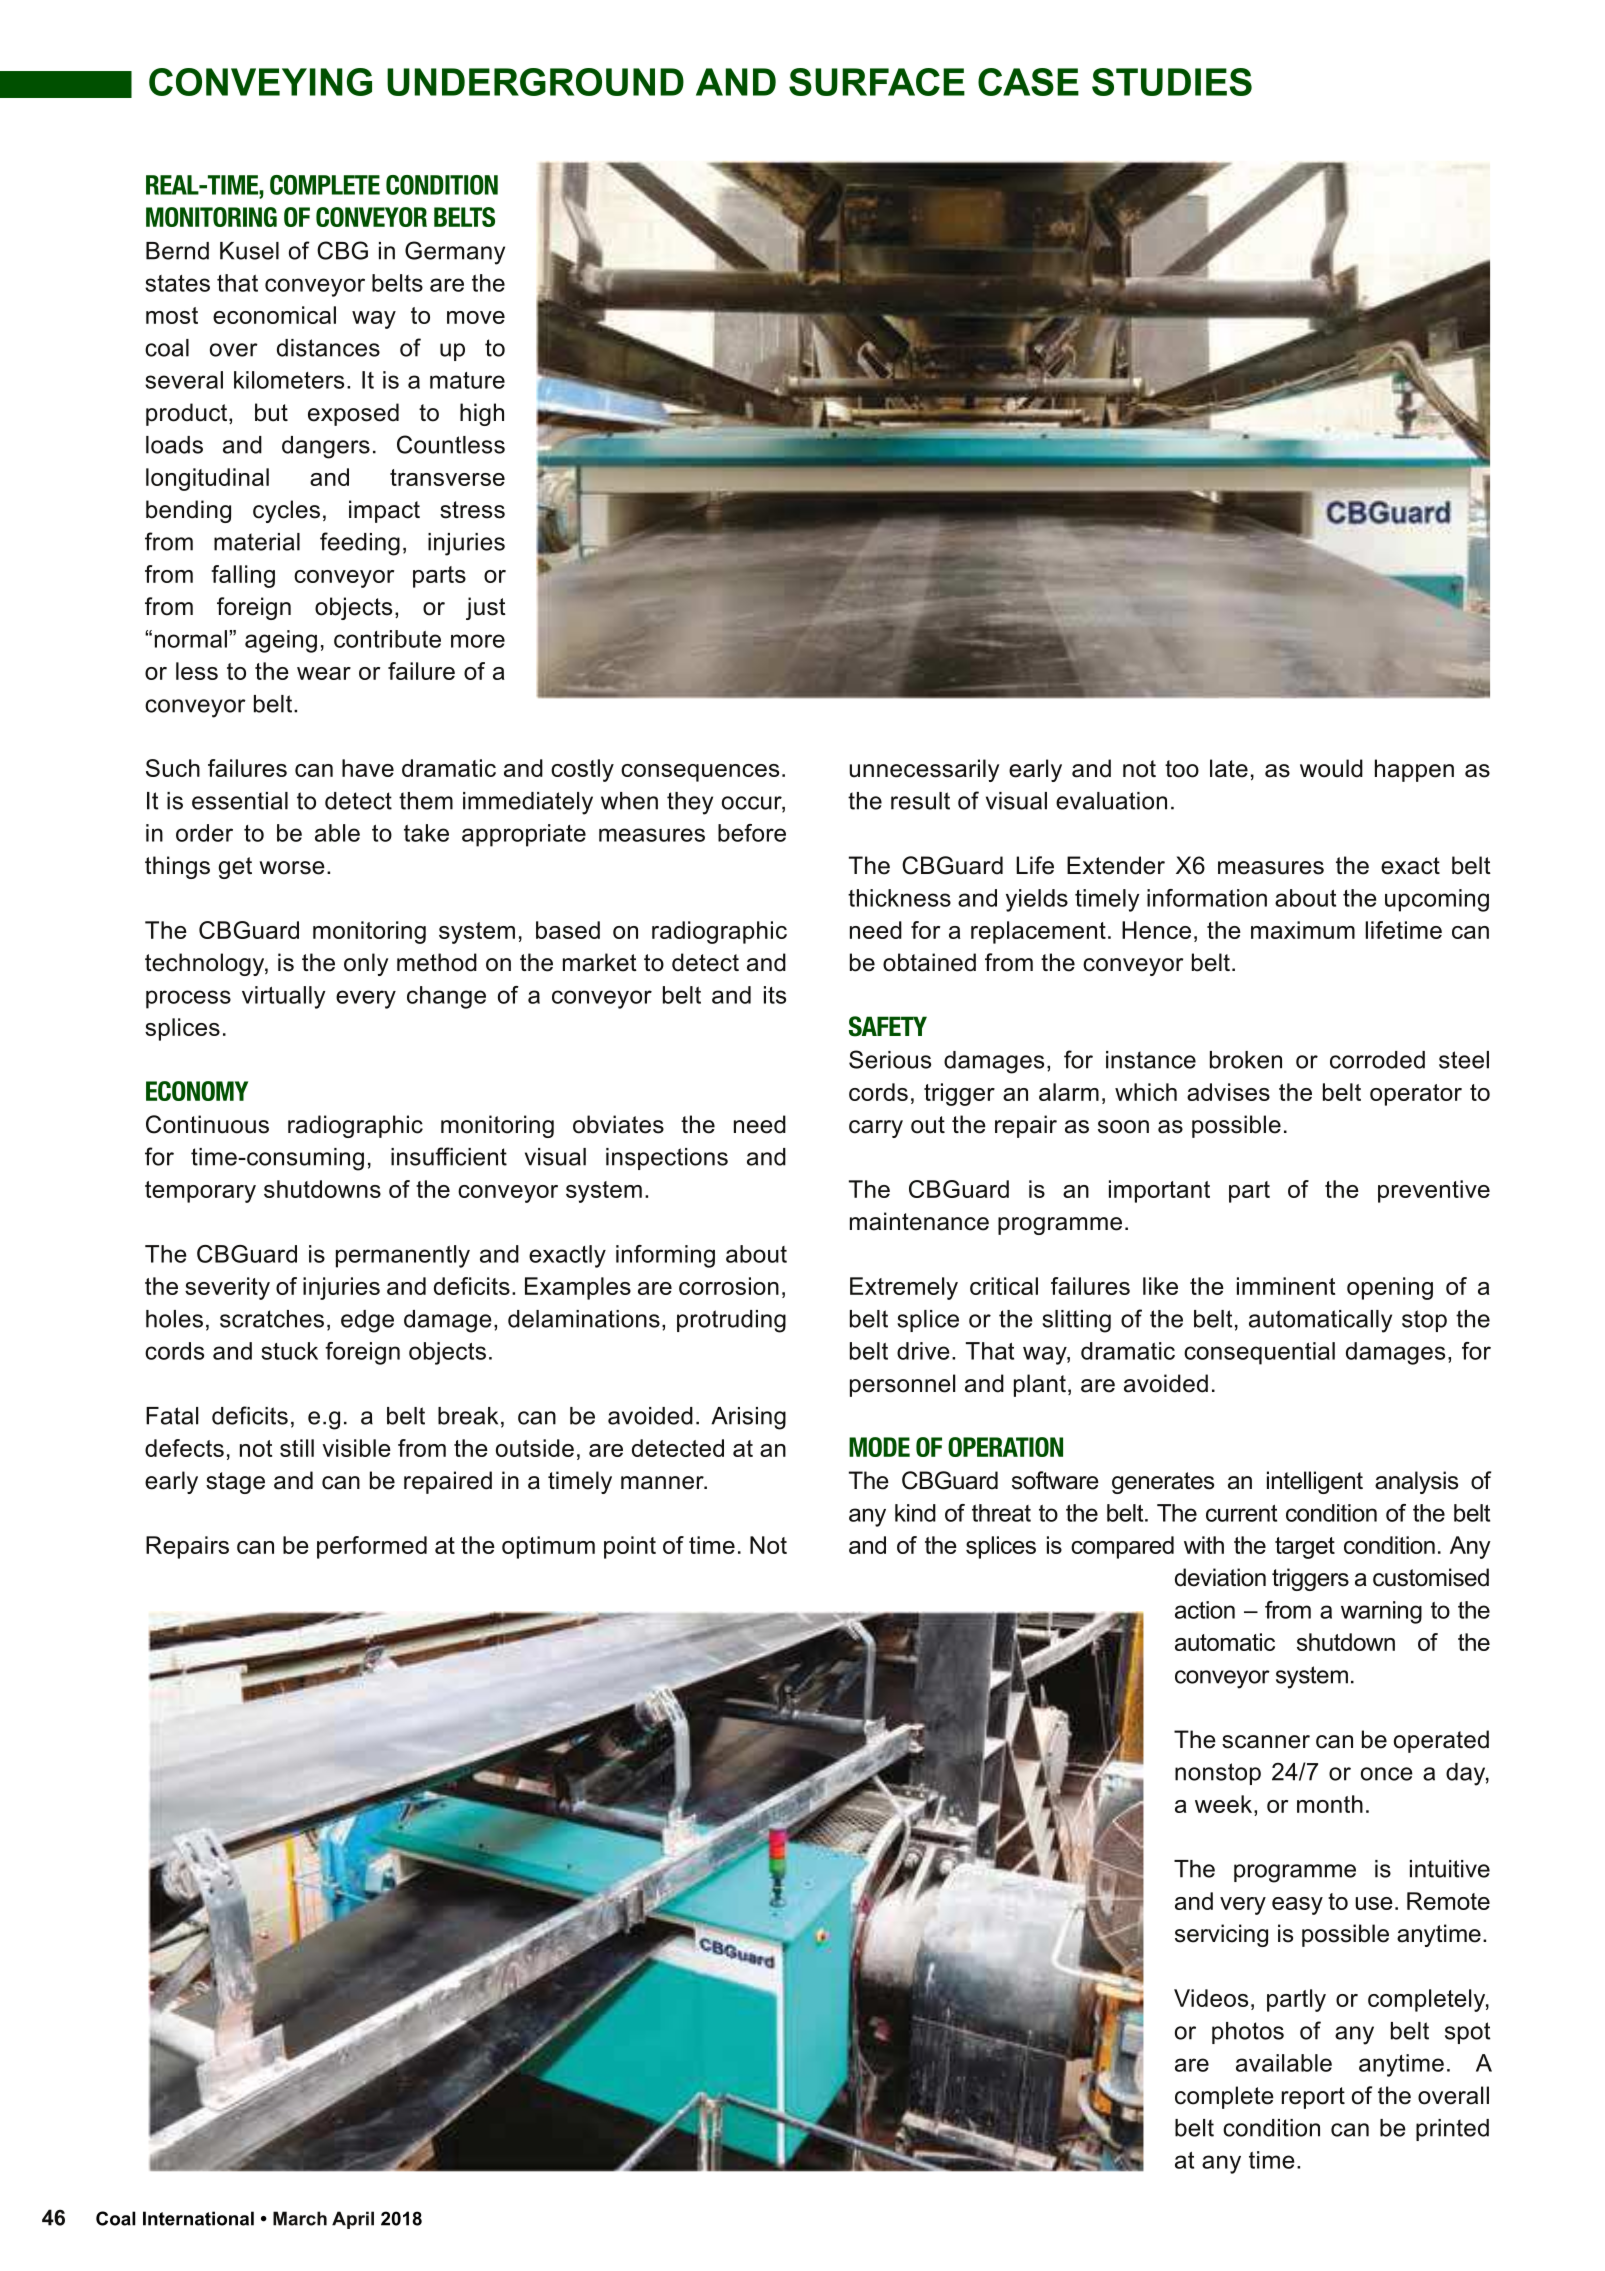  What do you see at coordinates (1172, 82) in the screenshot?
I see `STUDIES` at bounding box center [1172, 82].
